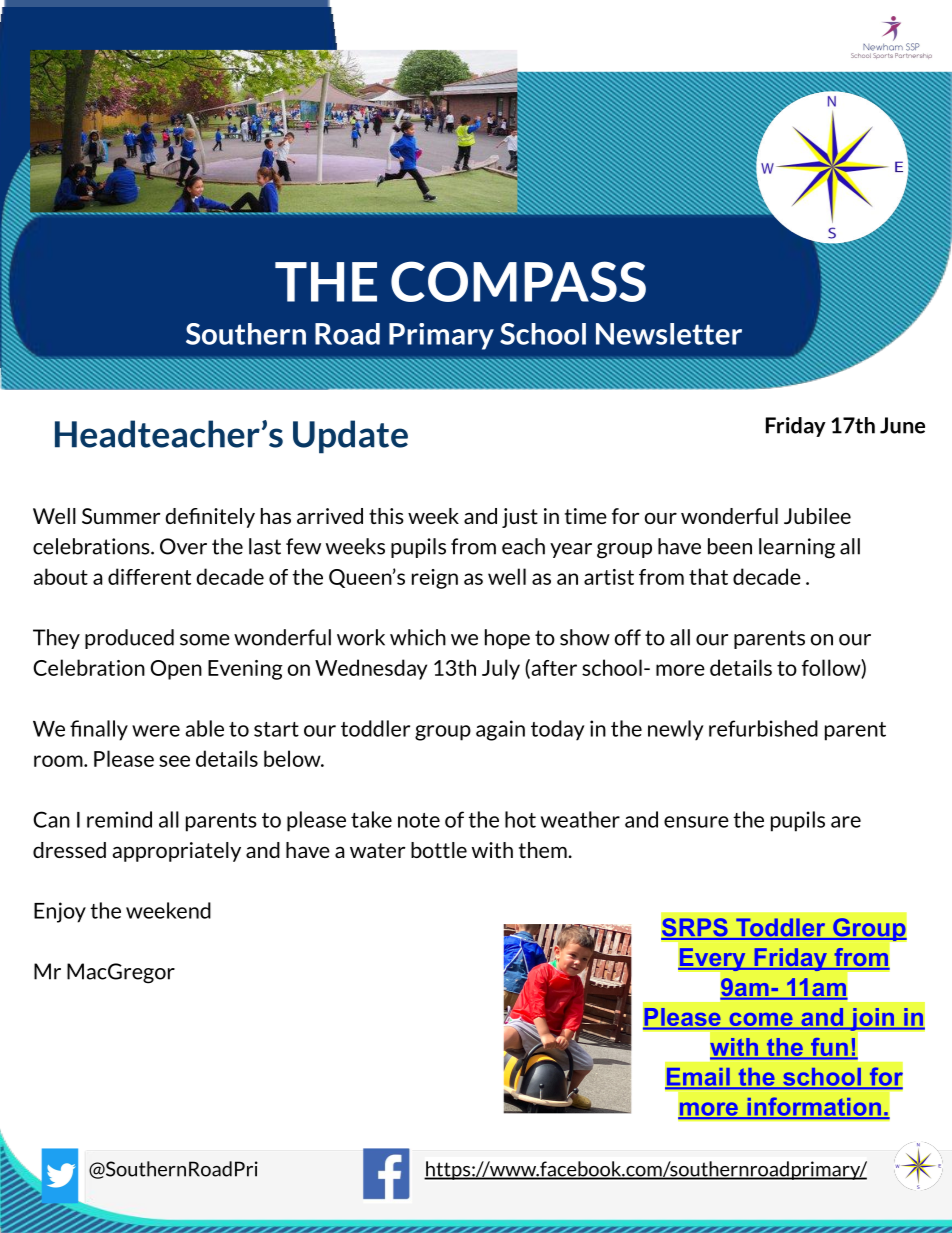  What do you see at coordinates (60, 912) in the document?
I see `Enjoy` at bounding box center [60, 912].
